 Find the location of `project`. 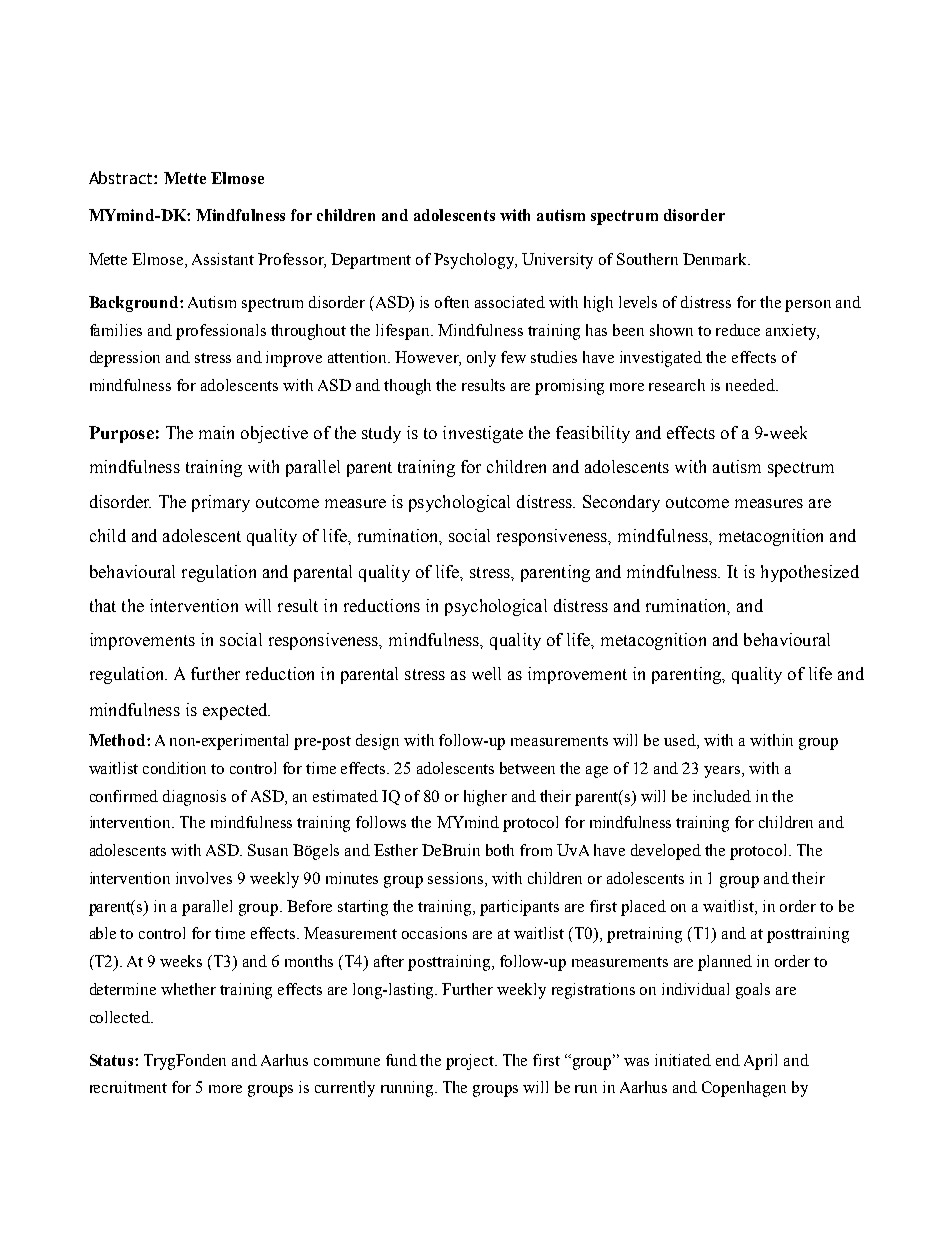

project is located at coordinates (471, 1062).
